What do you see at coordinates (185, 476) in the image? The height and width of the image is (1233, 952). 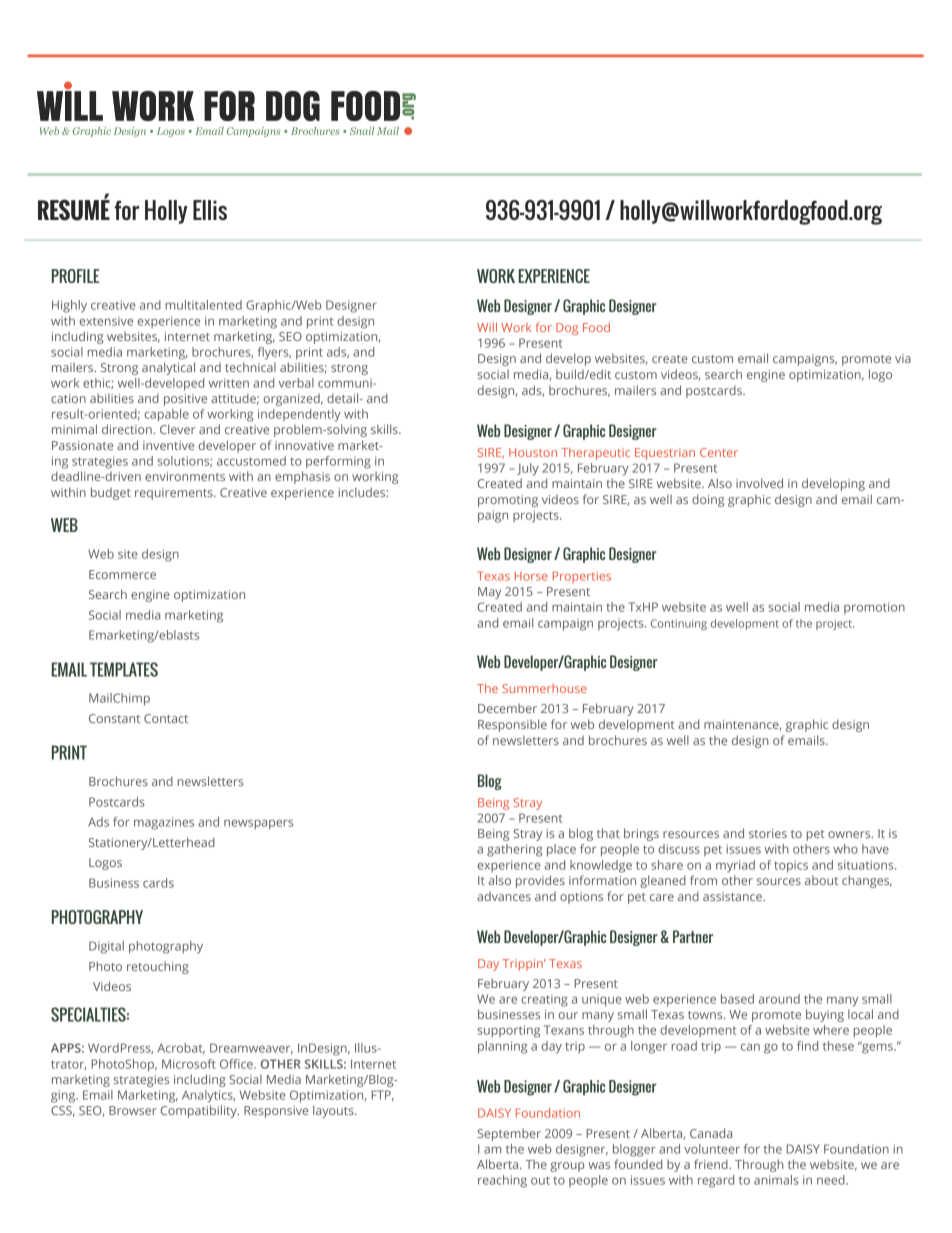 I see `environments` at bounding box center [185, 476].
